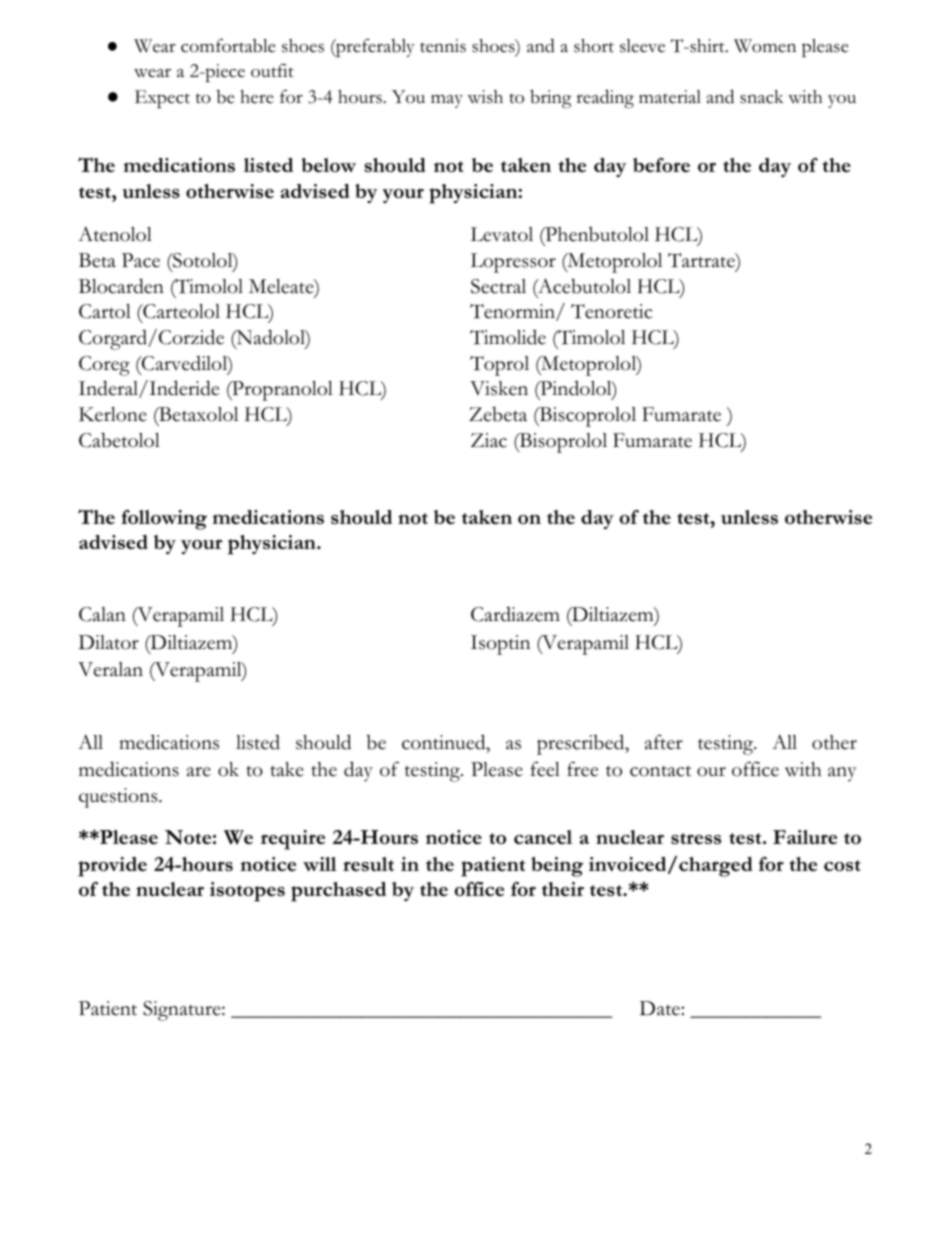 Image resolution: width=952 pixels, height=1233 pixels. I want to click on wish, so click(485, 97).
